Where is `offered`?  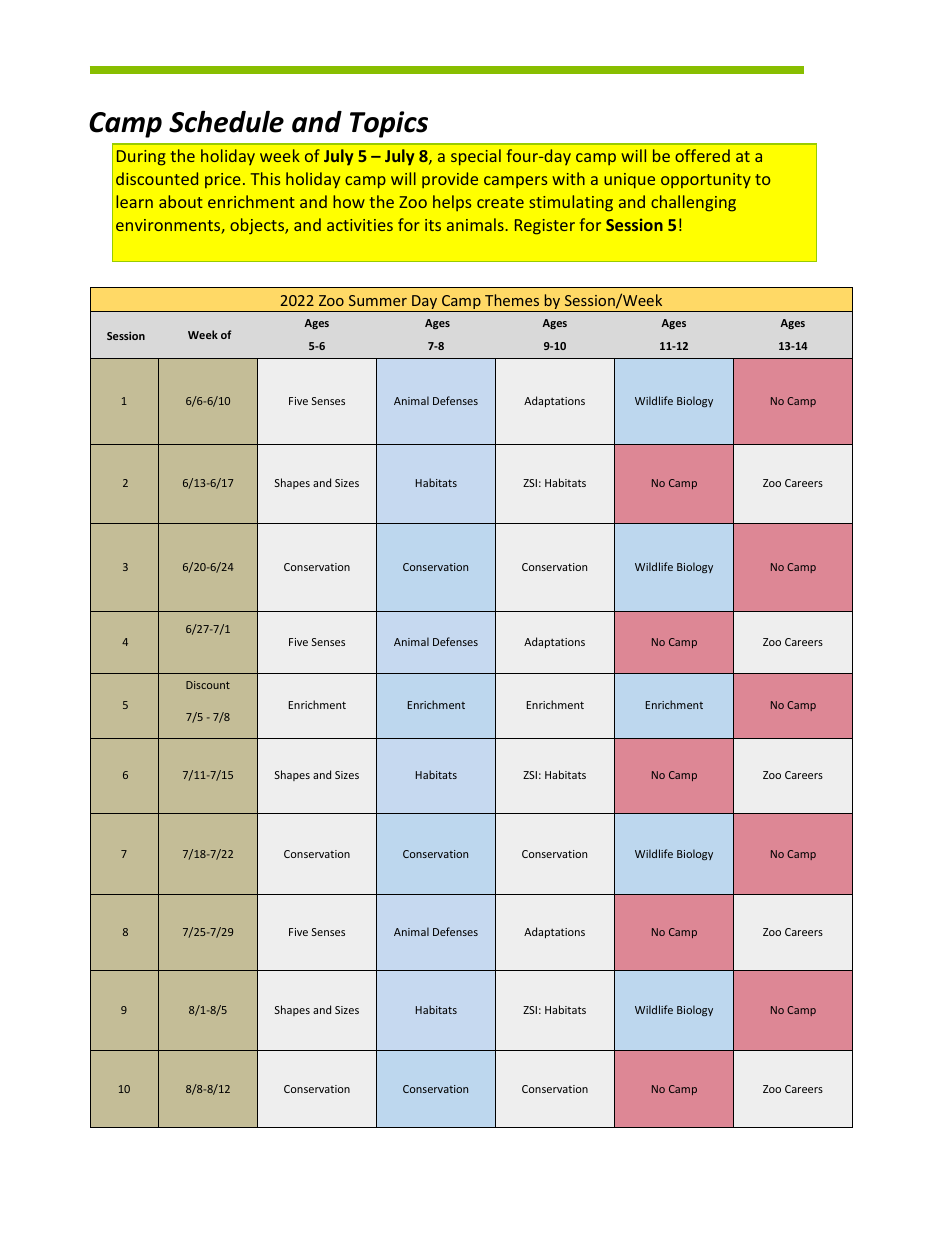
offered is located at coordinates (702, 155).
